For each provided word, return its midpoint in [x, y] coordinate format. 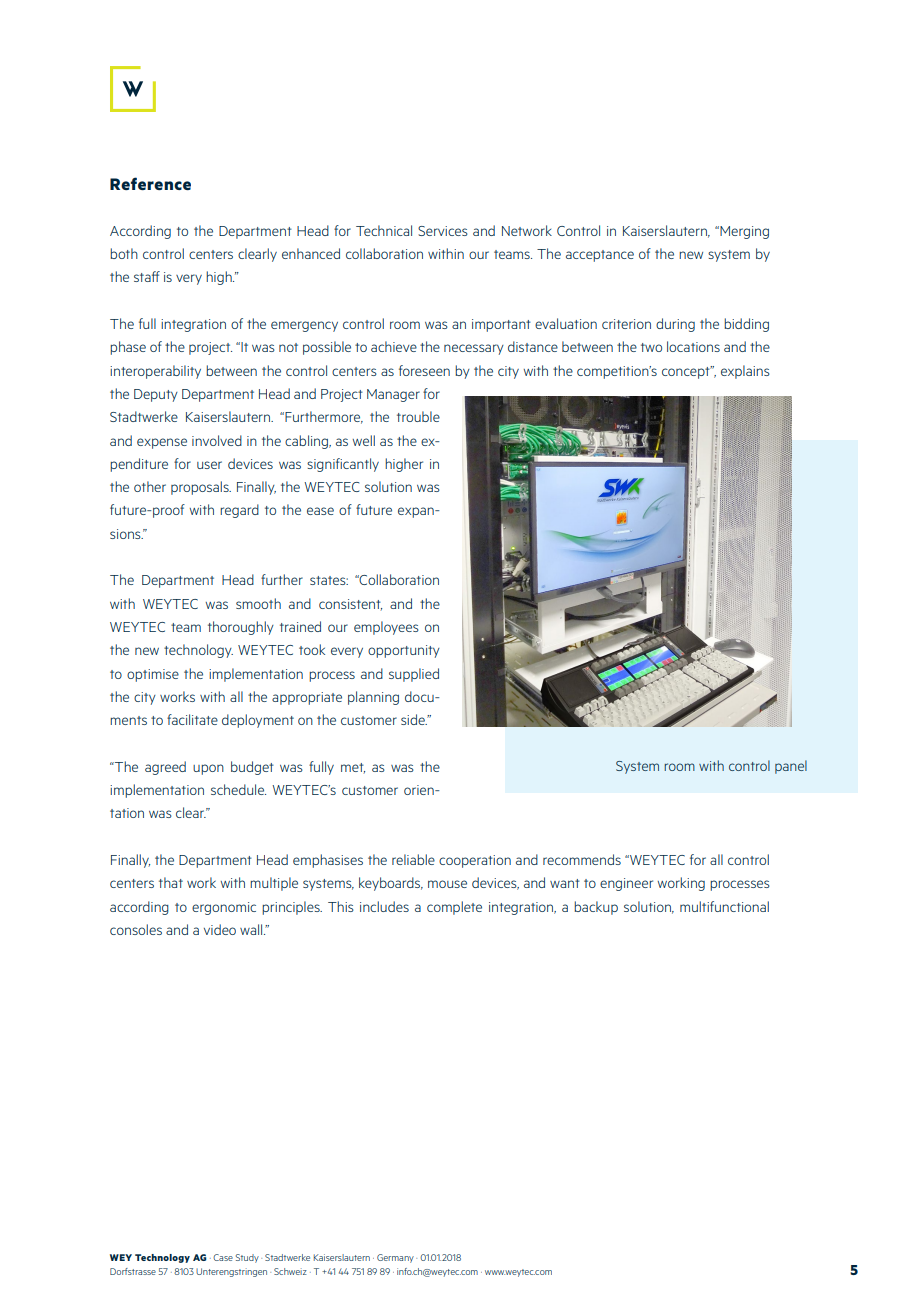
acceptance [600, 256]
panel [791, 767]
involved [217, 440]
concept [687, 372]
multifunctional [724, 906]
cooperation [475, 861]
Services [443, 231]
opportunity [404, 651]
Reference [150, 183]
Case [223, 1257]
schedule [238, 789]
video [220, 929]
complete [454, 908]
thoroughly [241, 628]
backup [596, 908]
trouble [418, 416]
